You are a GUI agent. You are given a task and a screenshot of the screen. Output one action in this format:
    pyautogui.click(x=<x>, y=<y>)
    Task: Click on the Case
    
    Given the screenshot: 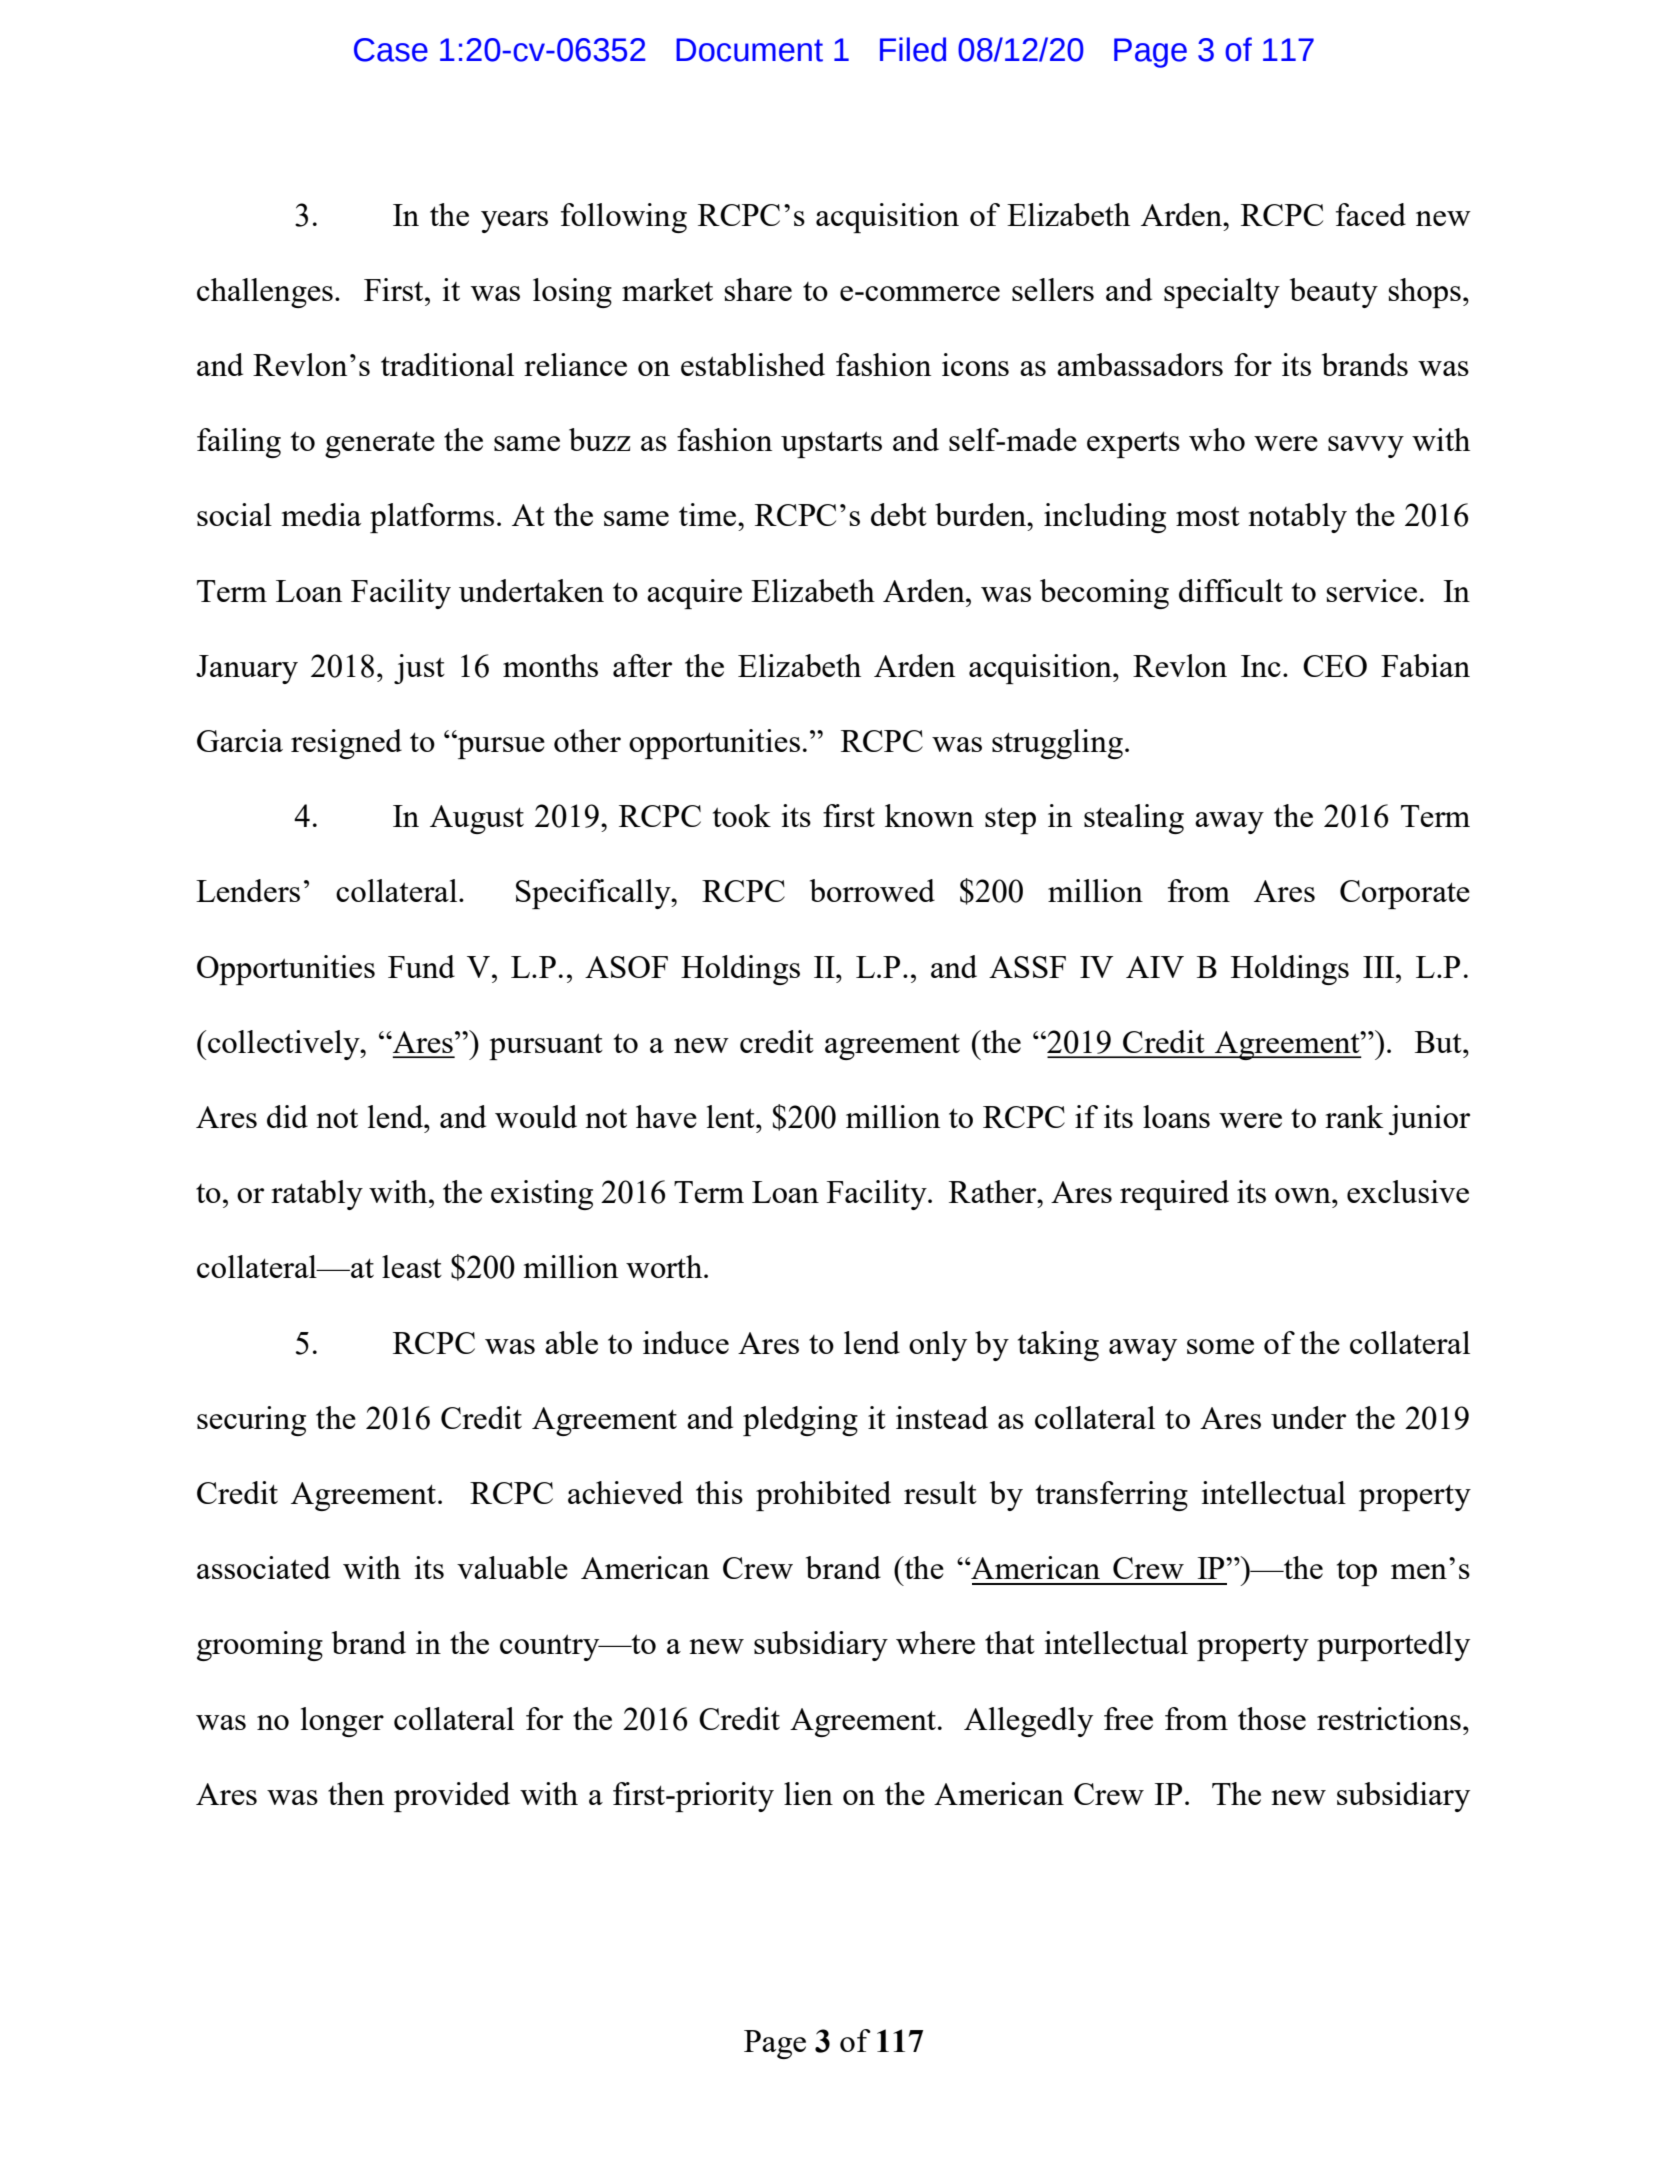 What is the action you would take?
    pyautogui.click(x=391, y=50)
